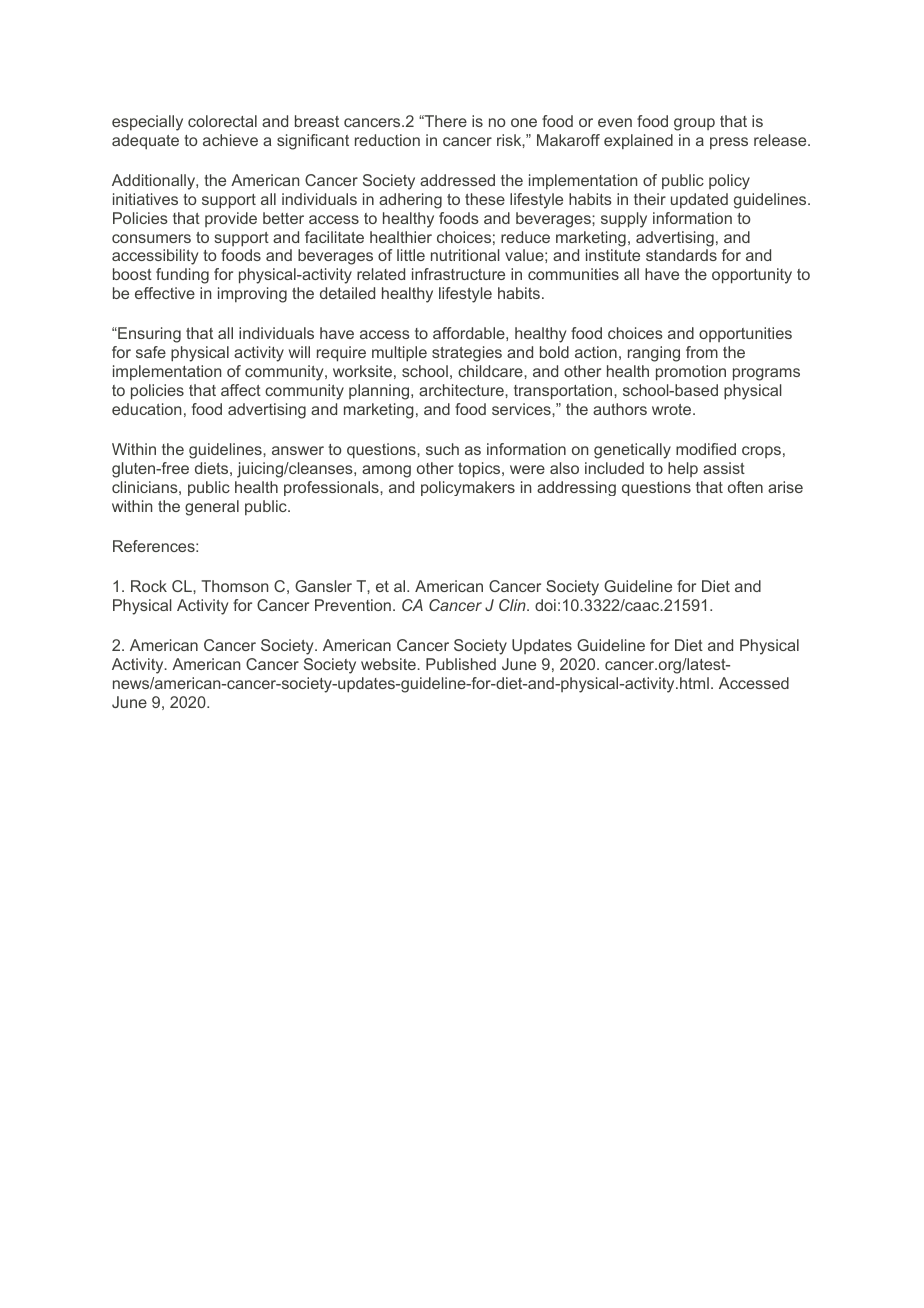  What do you see at coordinates (148, 335) in the document?
I see `Ensuring` at bounding box center [148, 335].
